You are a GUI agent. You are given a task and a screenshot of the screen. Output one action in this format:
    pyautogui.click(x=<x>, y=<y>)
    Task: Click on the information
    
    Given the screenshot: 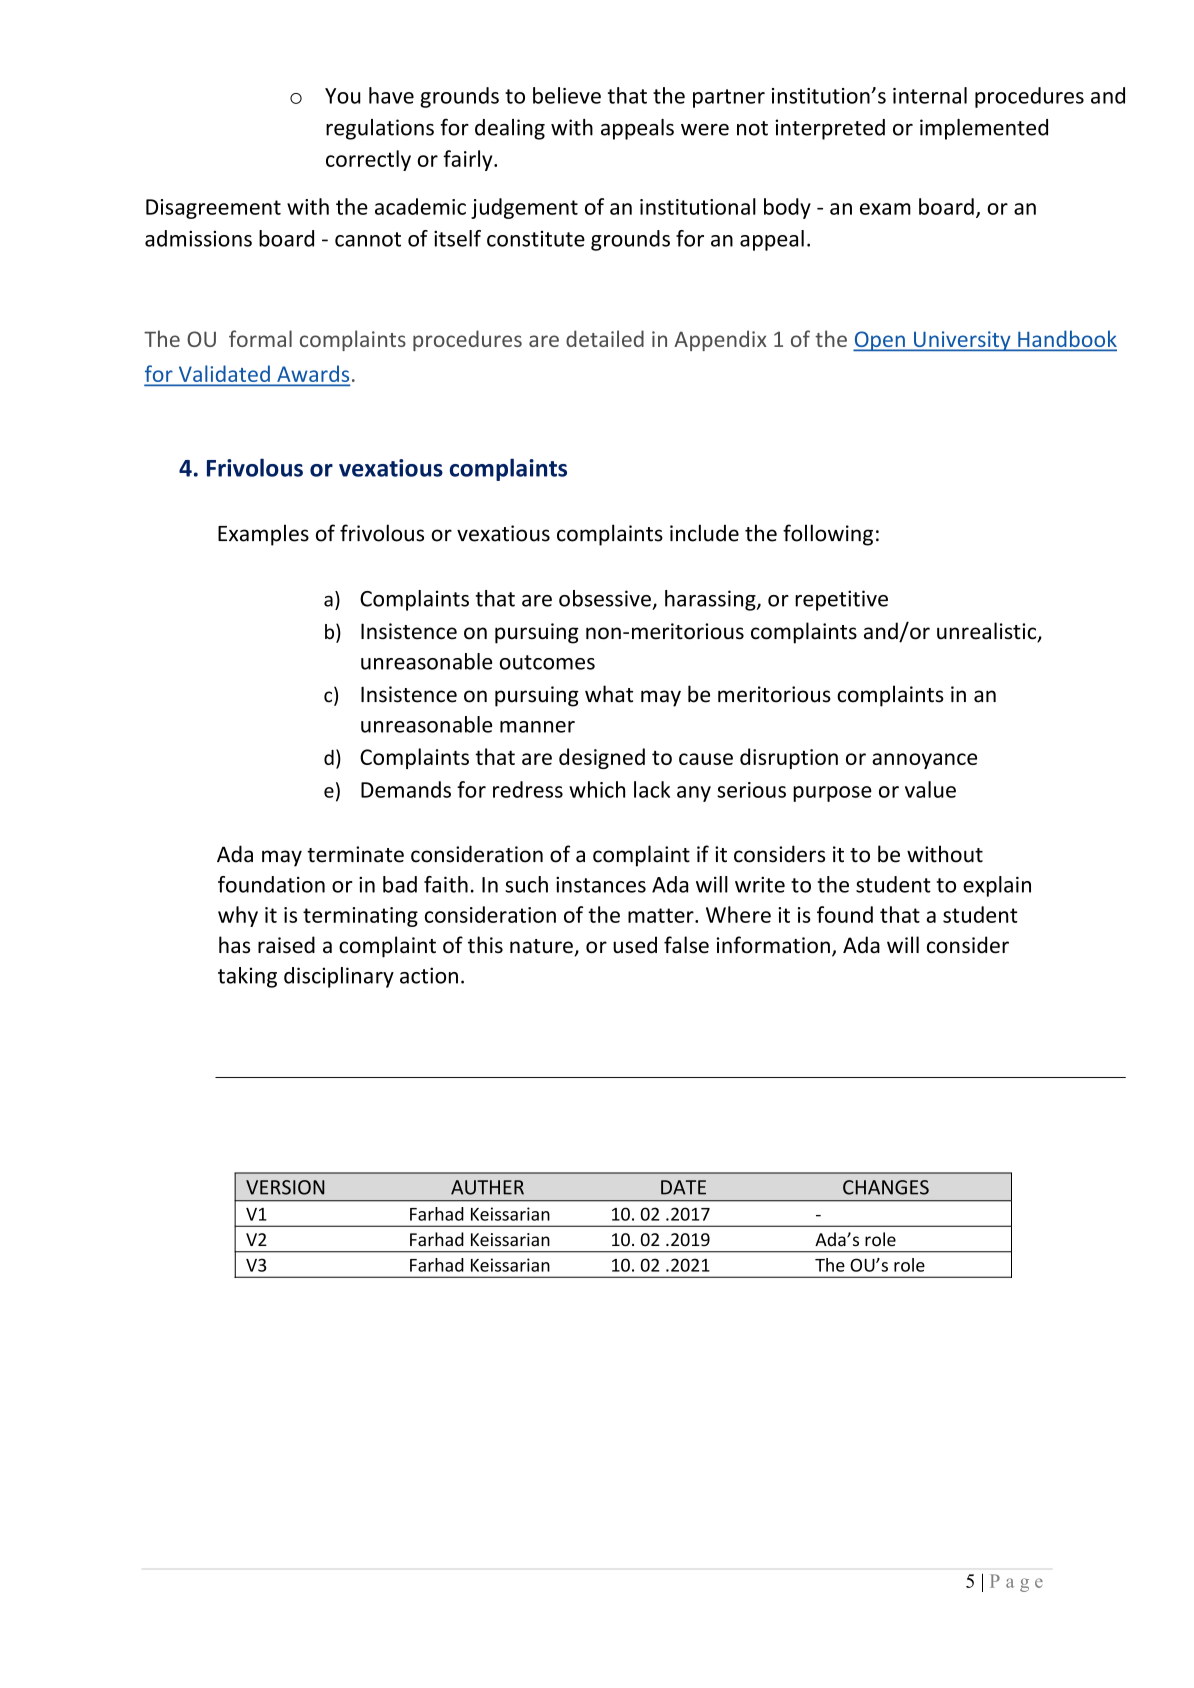 What is the action you would take?
    pyautogui.click(x=773, y=945)
